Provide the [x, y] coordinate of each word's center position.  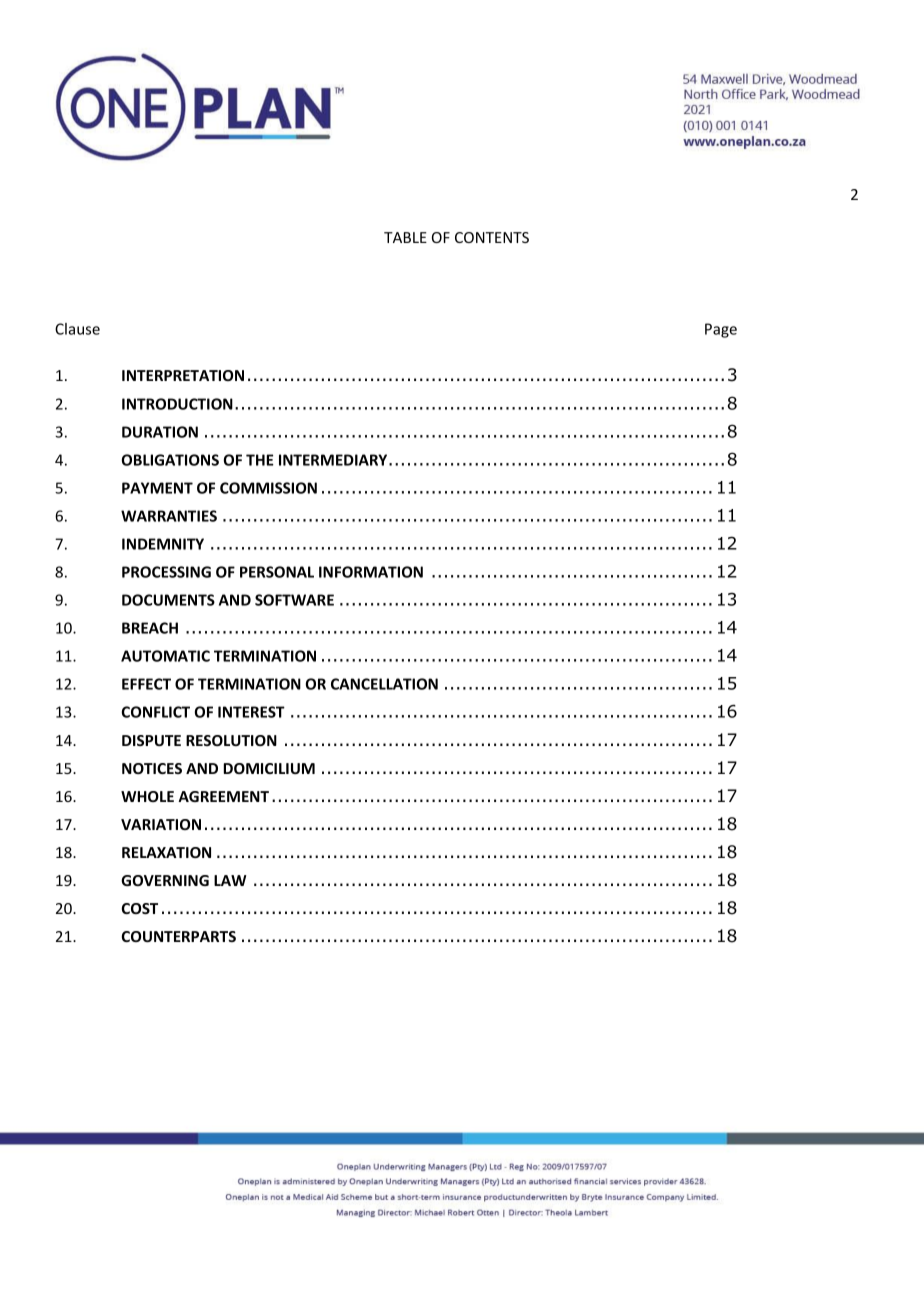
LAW [230, 880]
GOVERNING [165, 880]
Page [721, 330]
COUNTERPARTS [179, 936]
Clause [77, 329]
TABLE [405, 237]
